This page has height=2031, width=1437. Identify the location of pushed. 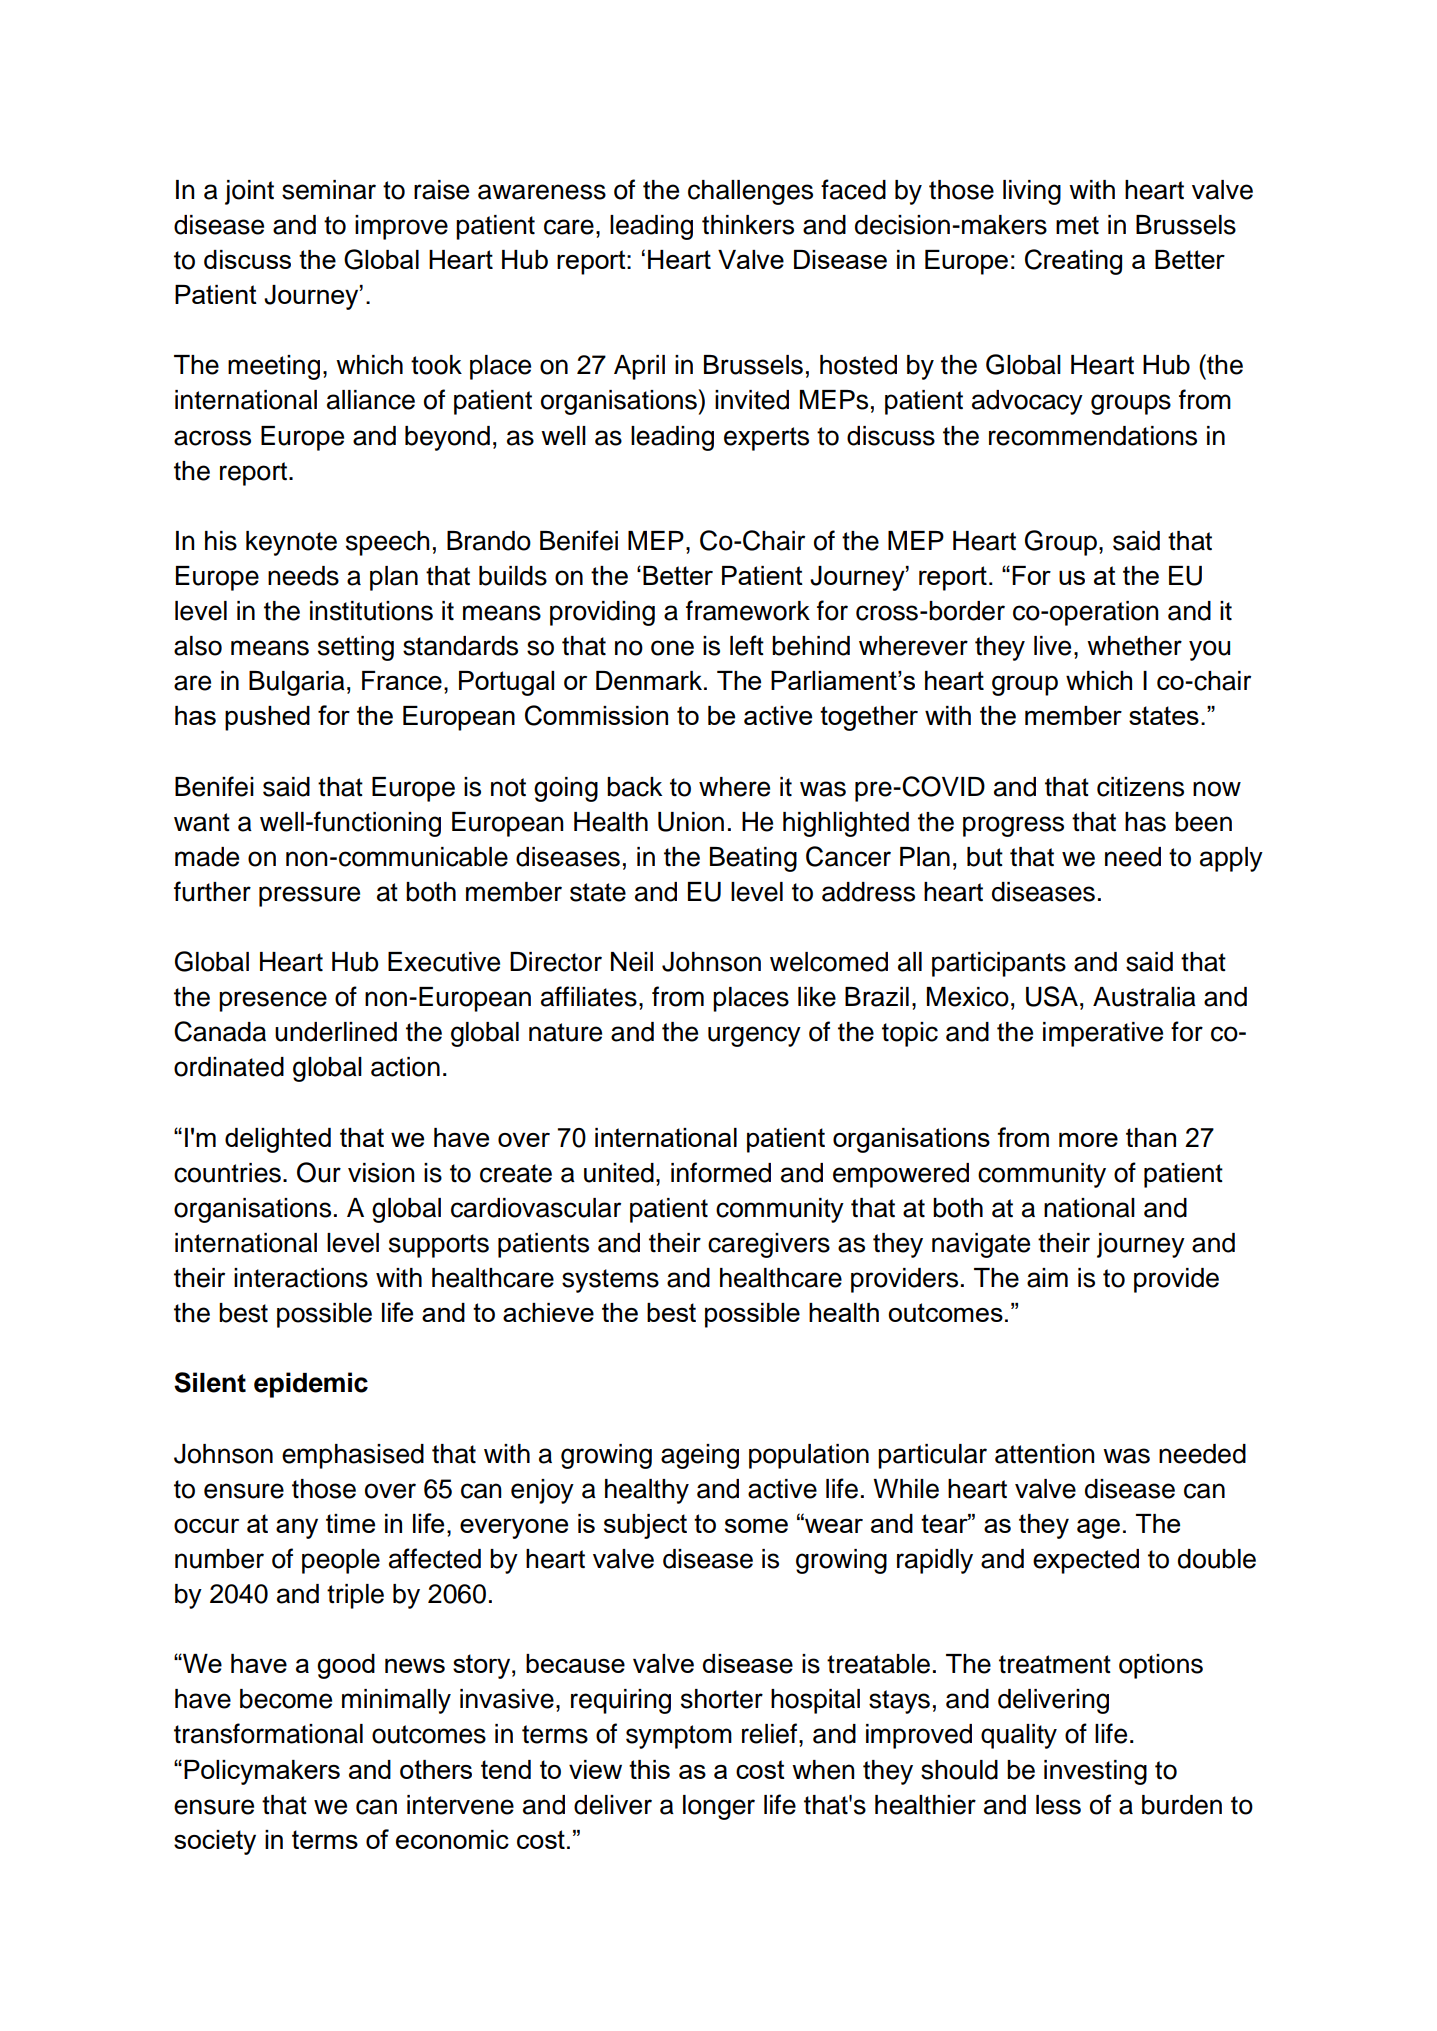
(267, 718).
